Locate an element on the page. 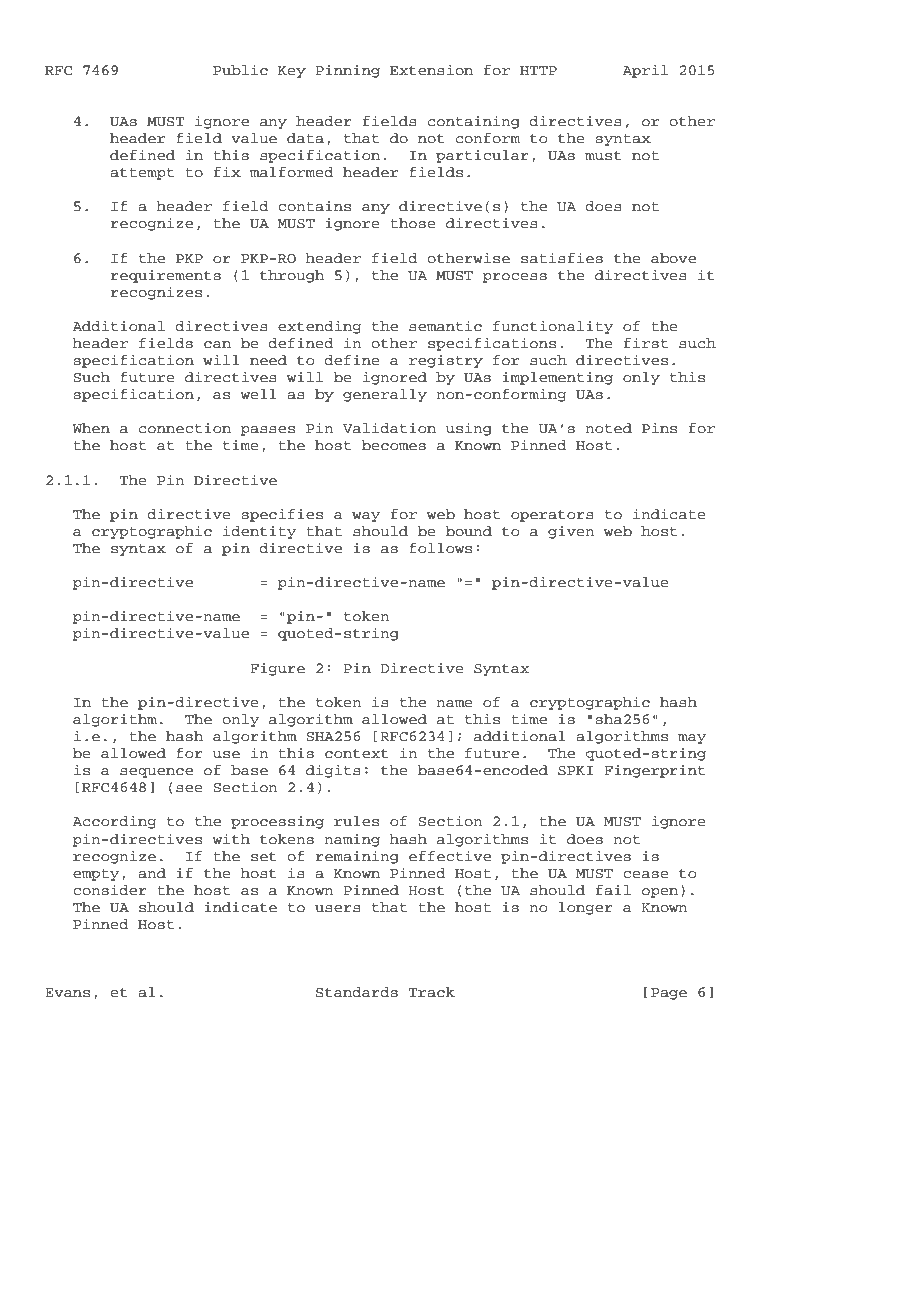 Image resolution: width=924 pixels, height=1308 pixels. April is located at coordinates (645, 71).
